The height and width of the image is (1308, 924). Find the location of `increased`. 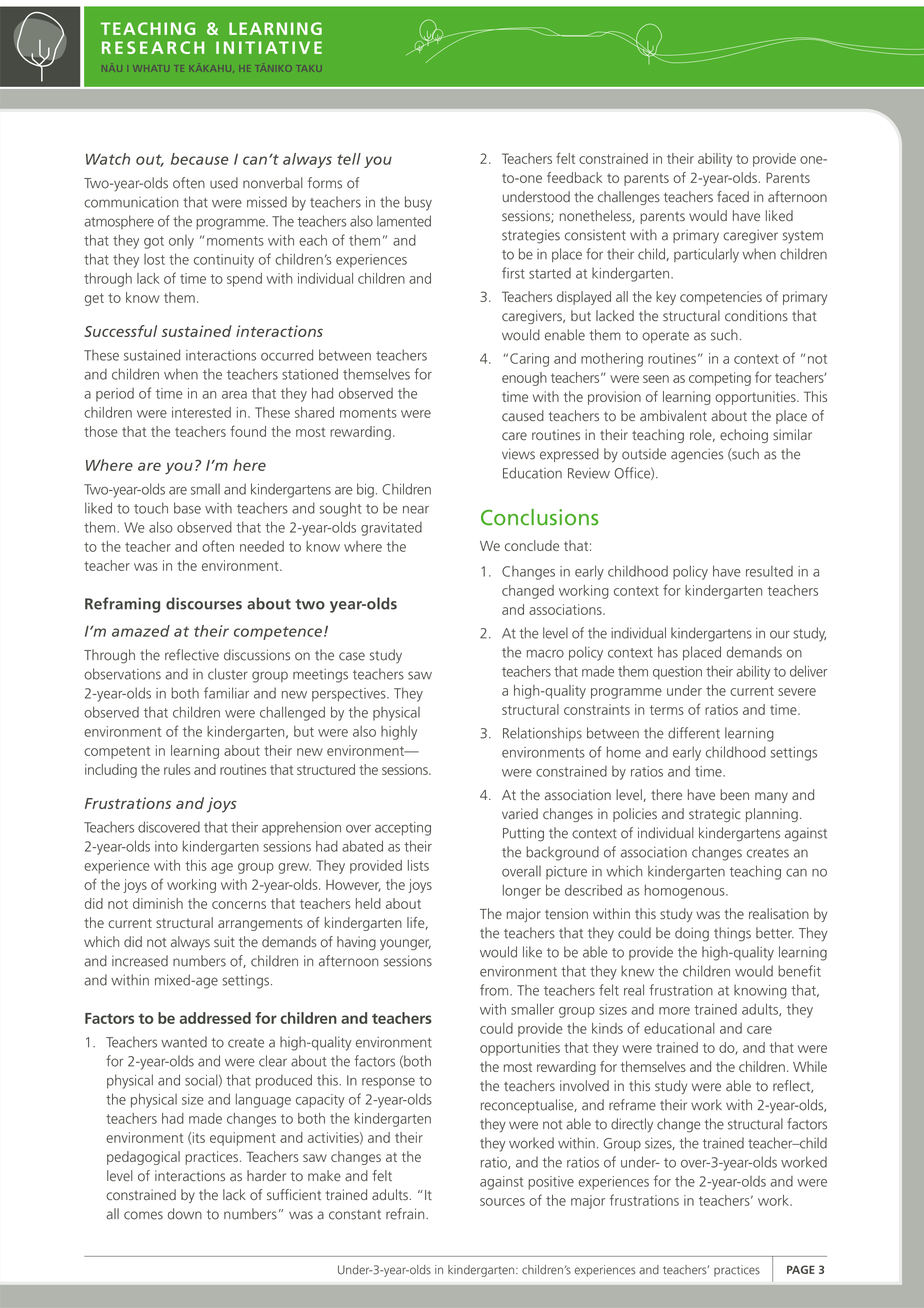

increased is located at coordinates (140, 961).
